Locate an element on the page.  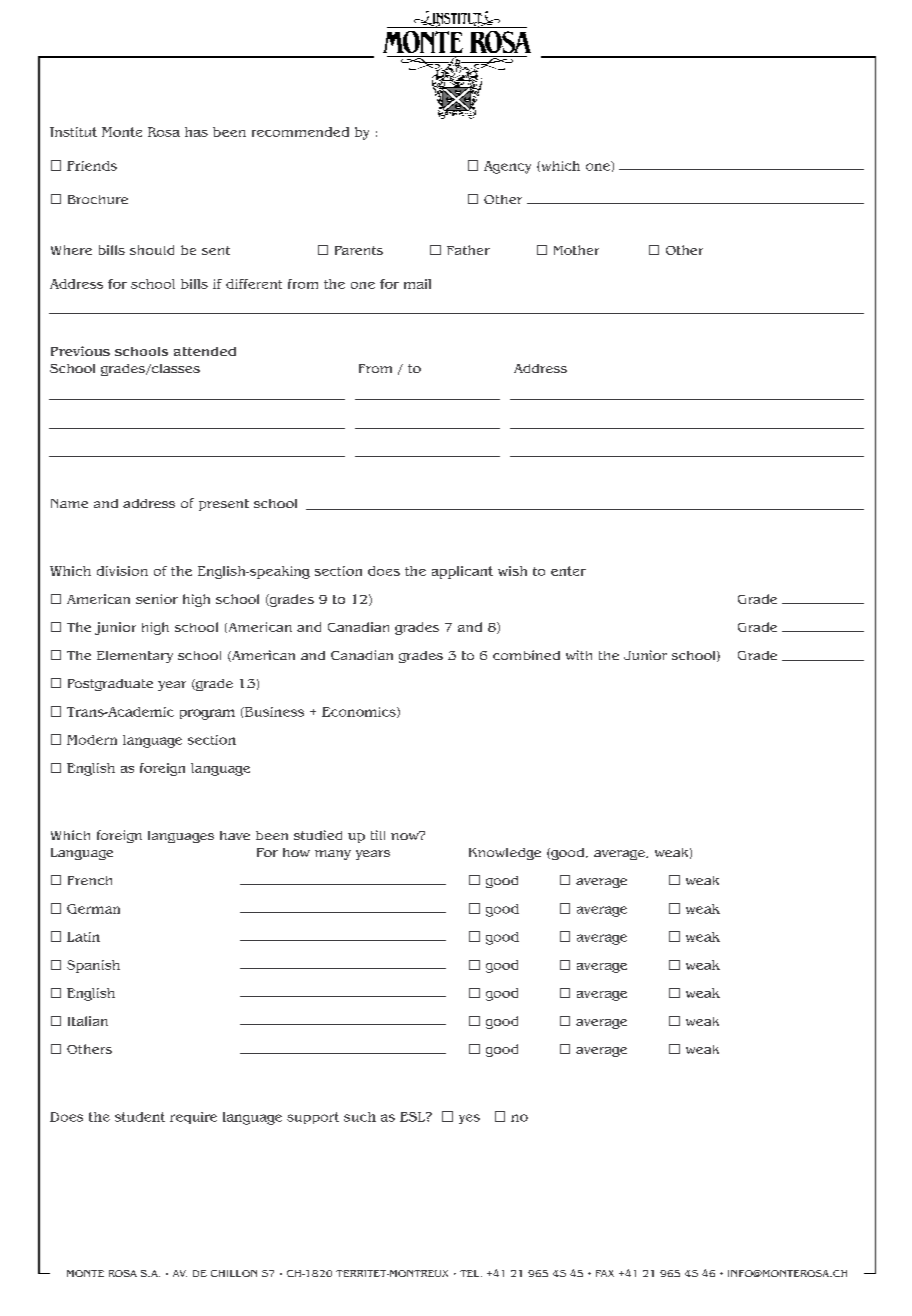
Agency is located at coordinates (507, 167).
